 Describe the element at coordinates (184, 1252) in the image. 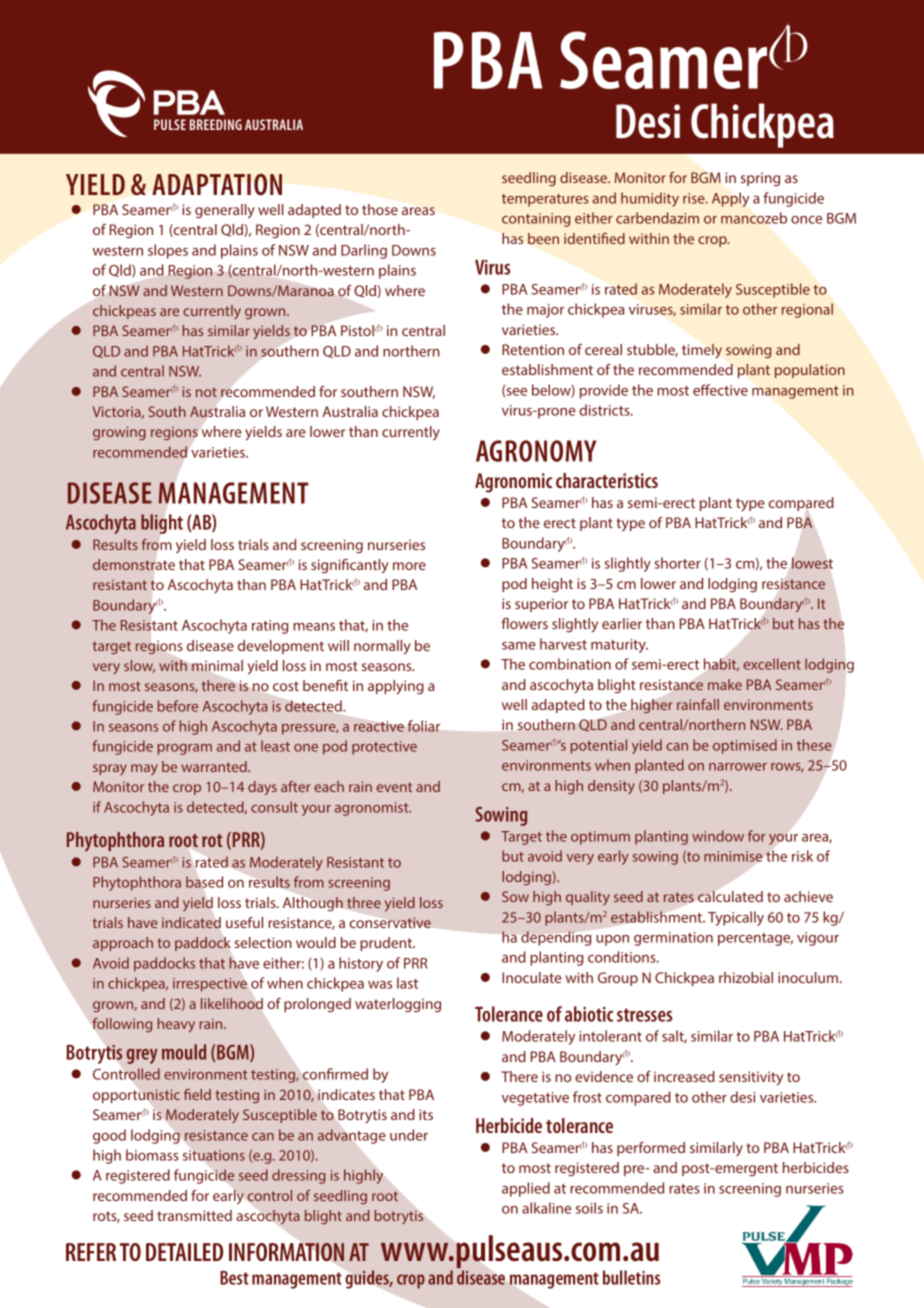

I see `DETAILED` at that location.
